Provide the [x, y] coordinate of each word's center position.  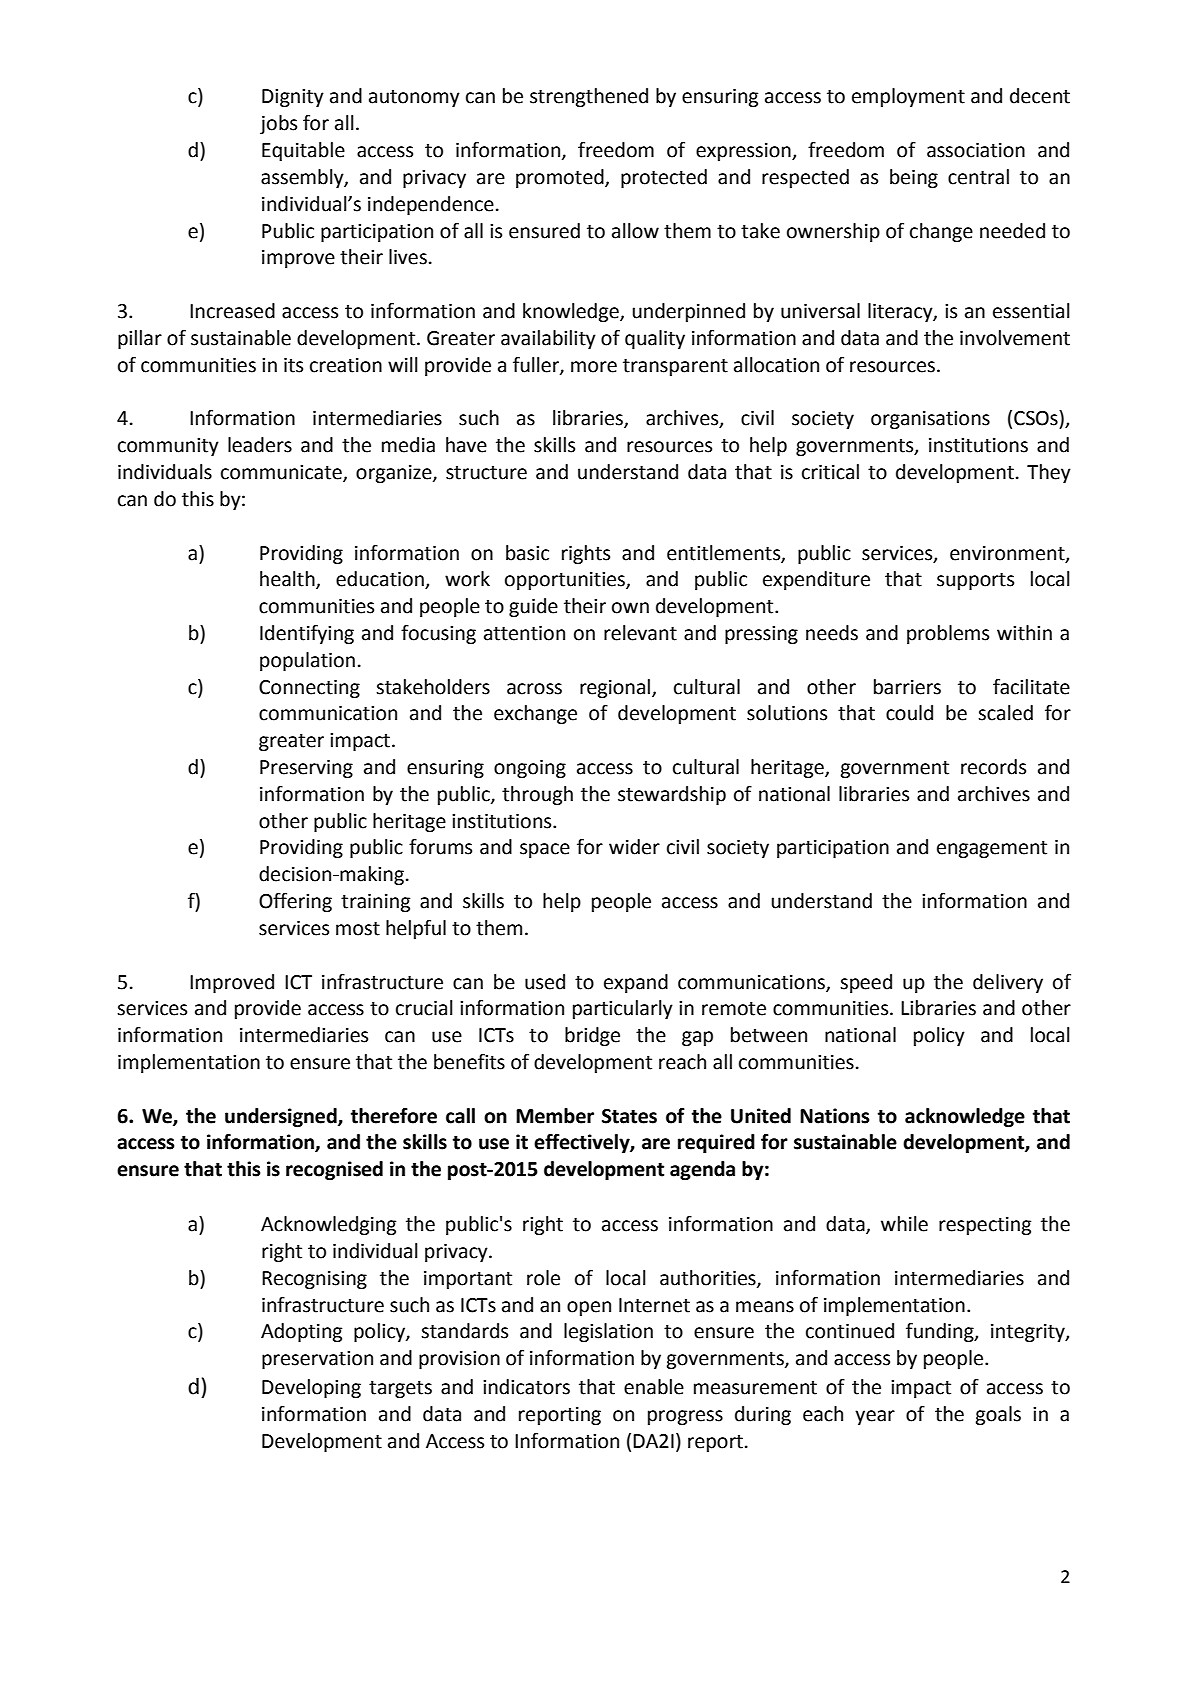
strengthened [589, 97]
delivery [1008, 983]
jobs [278, 124]
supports [975, 581]
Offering [295, 902]
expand [636, 983]
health [288, 580]
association [976, 150]
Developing [311, 1388]
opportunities [566, 581]
